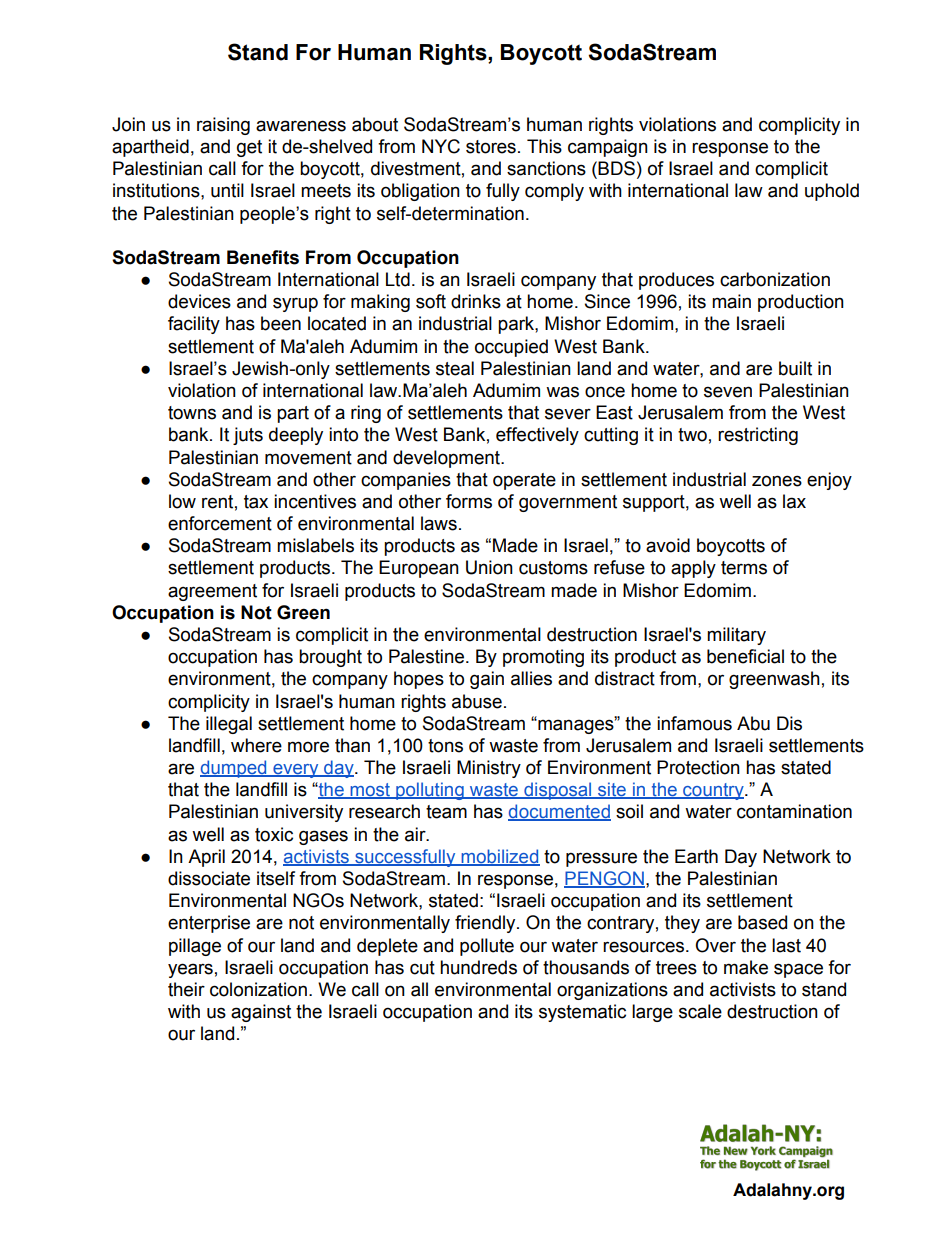 This screenshot has width=952, height=1233. I want to click on stores, so click(491, 147).
